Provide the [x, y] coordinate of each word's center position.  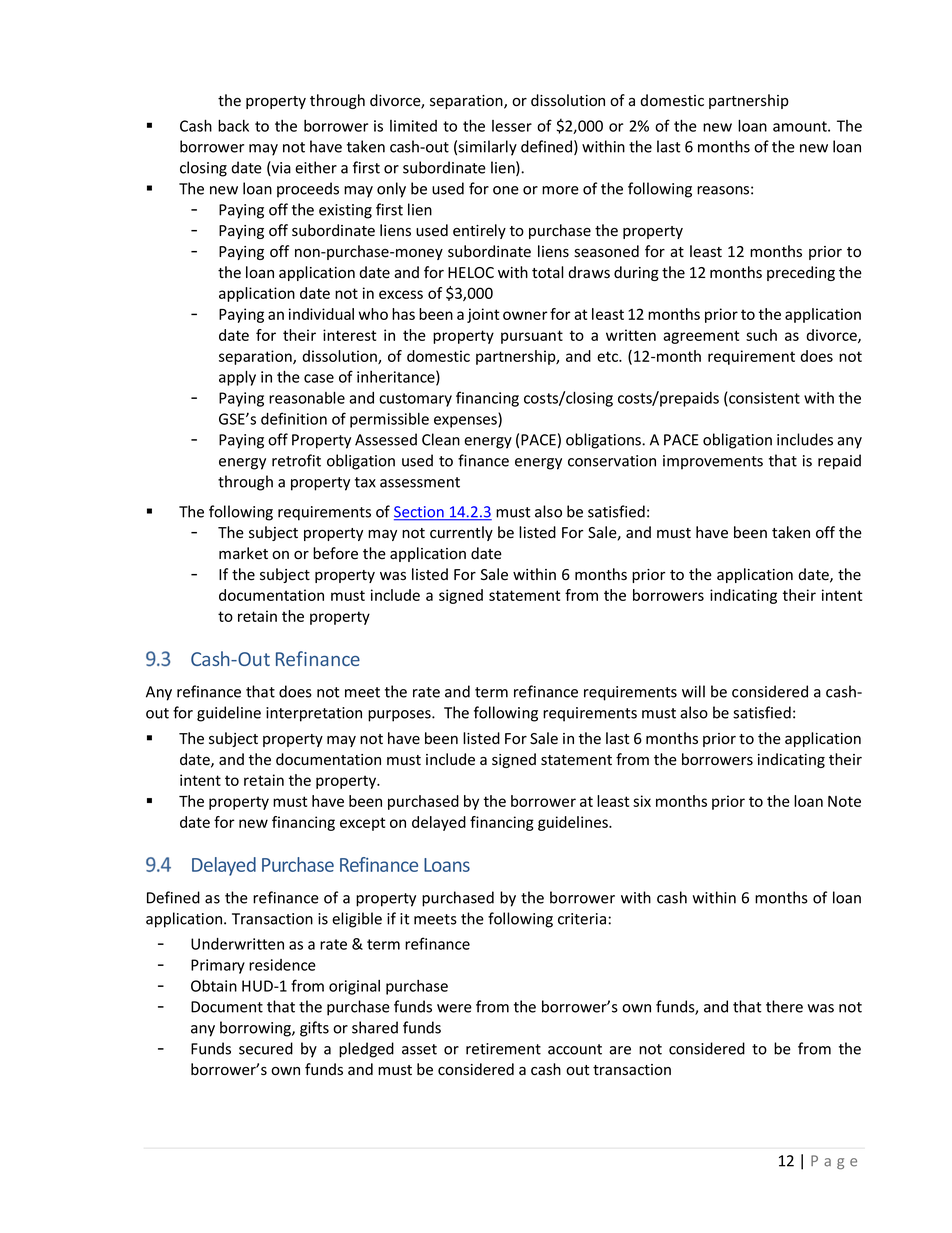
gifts [314, 1029]
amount [801, 126]
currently [461, 533]
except [362, 824]
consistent [763, 399]
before [335, 553]
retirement [503, 1049]
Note [844, 801]
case [319, 378]
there [784, 1006]
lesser [512, 126]
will [693, 691]
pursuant [532, 337]
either [316, 167]
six [642, 801]
